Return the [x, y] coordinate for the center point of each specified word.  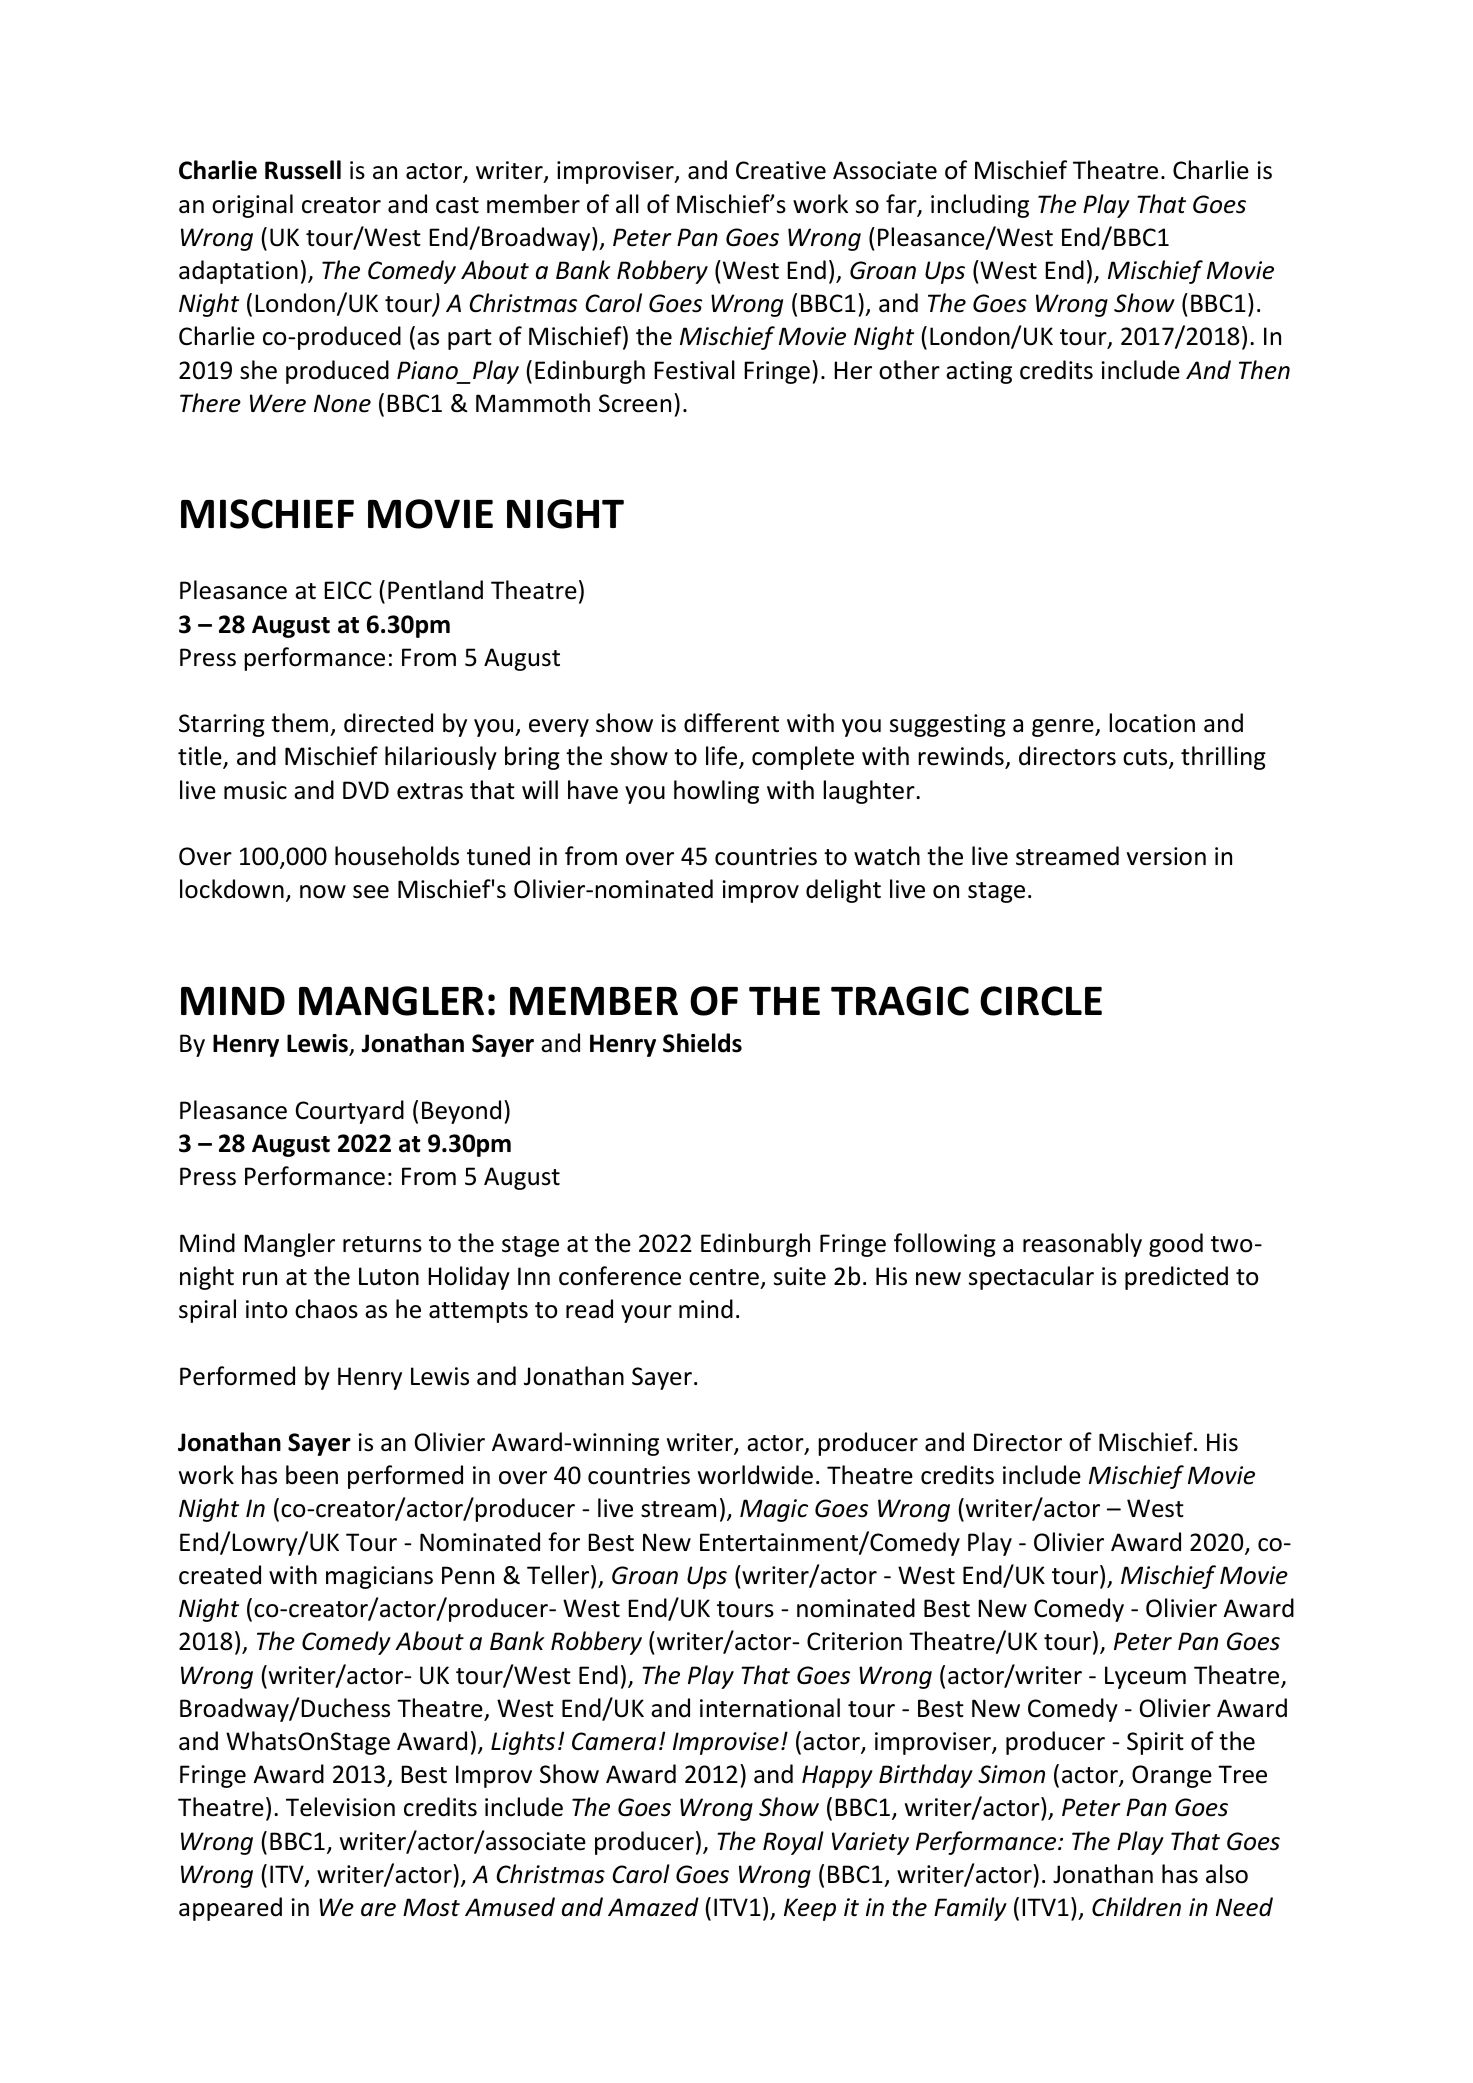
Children [1136, 1907]
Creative [781, 170]
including [980, 206]
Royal [793, 1843]
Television [340, 1807]
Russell [303, 170]
